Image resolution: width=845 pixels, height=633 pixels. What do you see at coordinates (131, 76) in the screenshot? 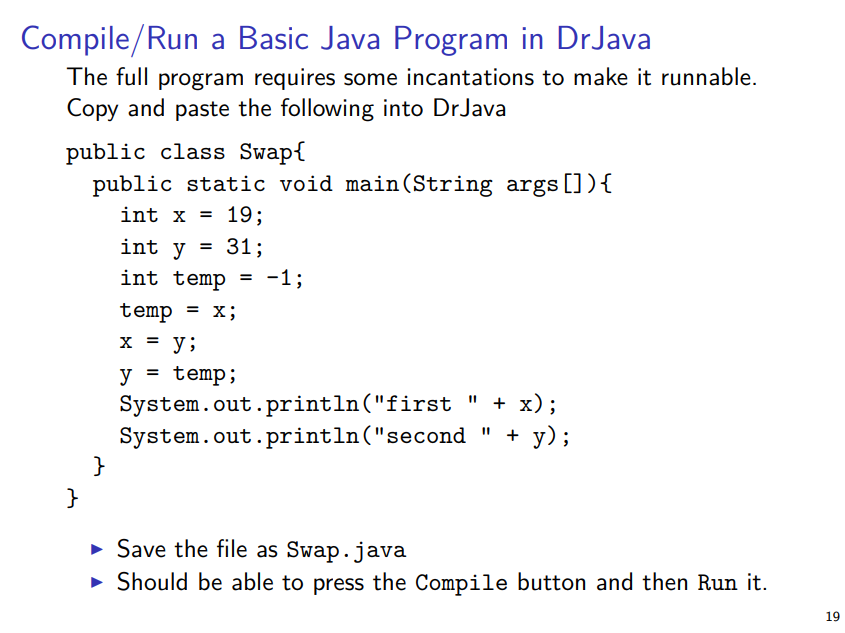
I see `full` at bounding box center [131, 76].
